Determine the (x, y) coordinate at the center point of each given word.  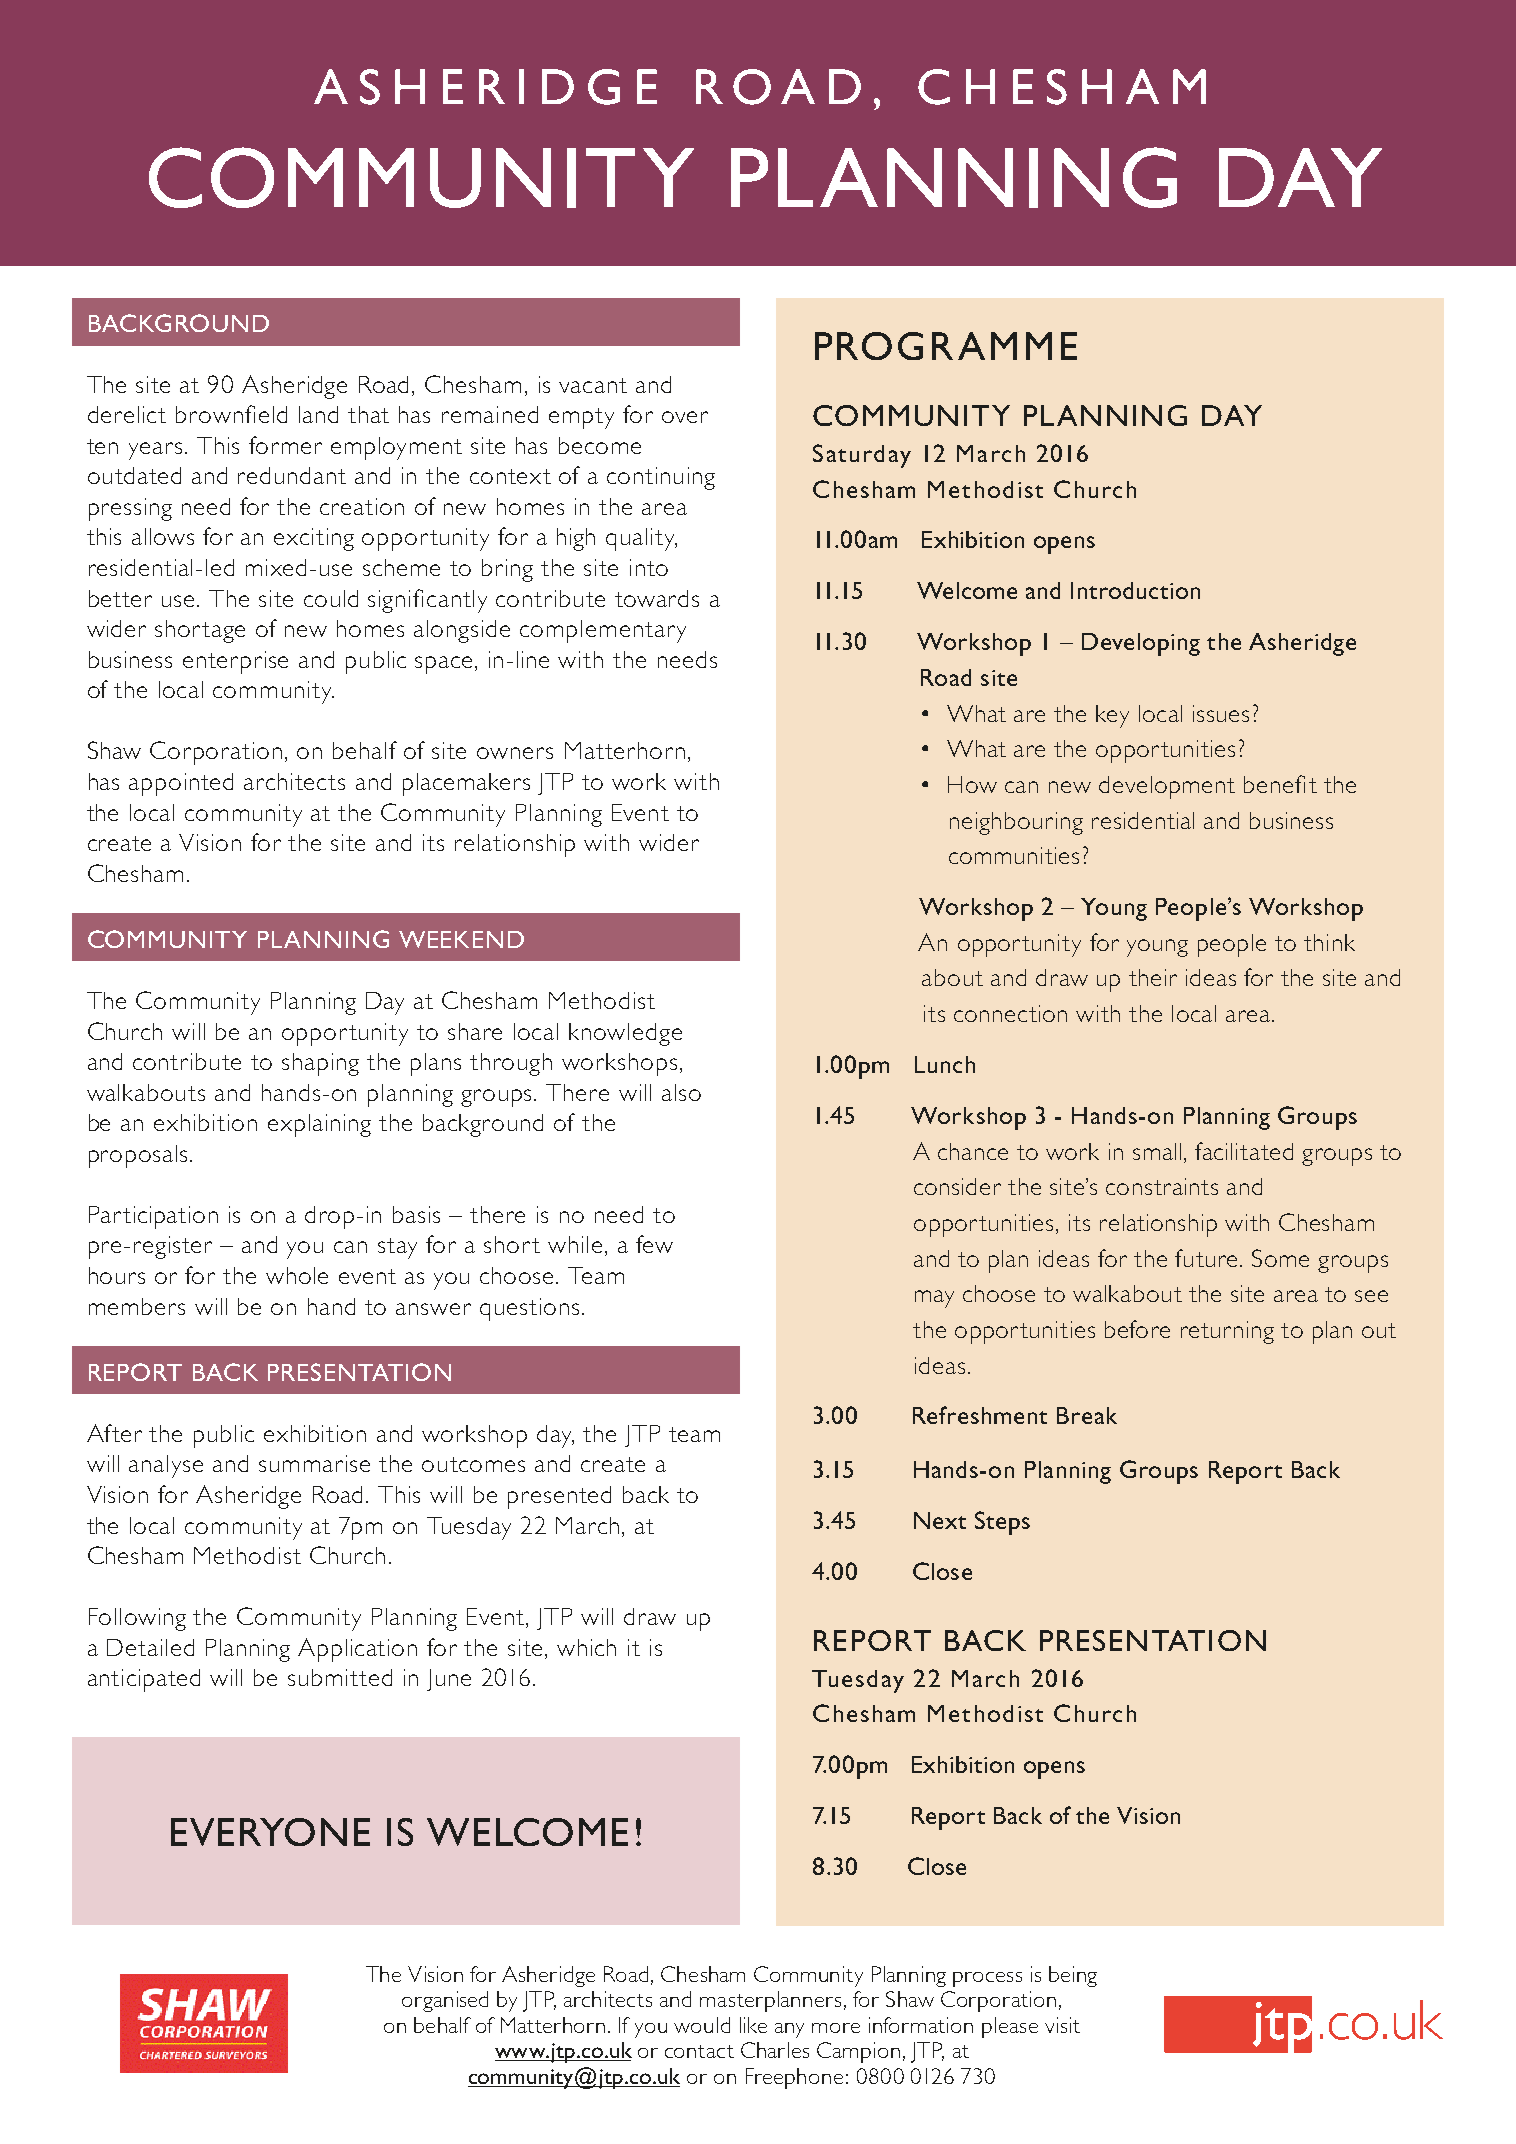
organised (445, 2001)
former (285, 445)
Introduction (1135, 590)
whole (297, 1275)
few (654, 1244)
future (1206, 1258)
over (685, 417)
